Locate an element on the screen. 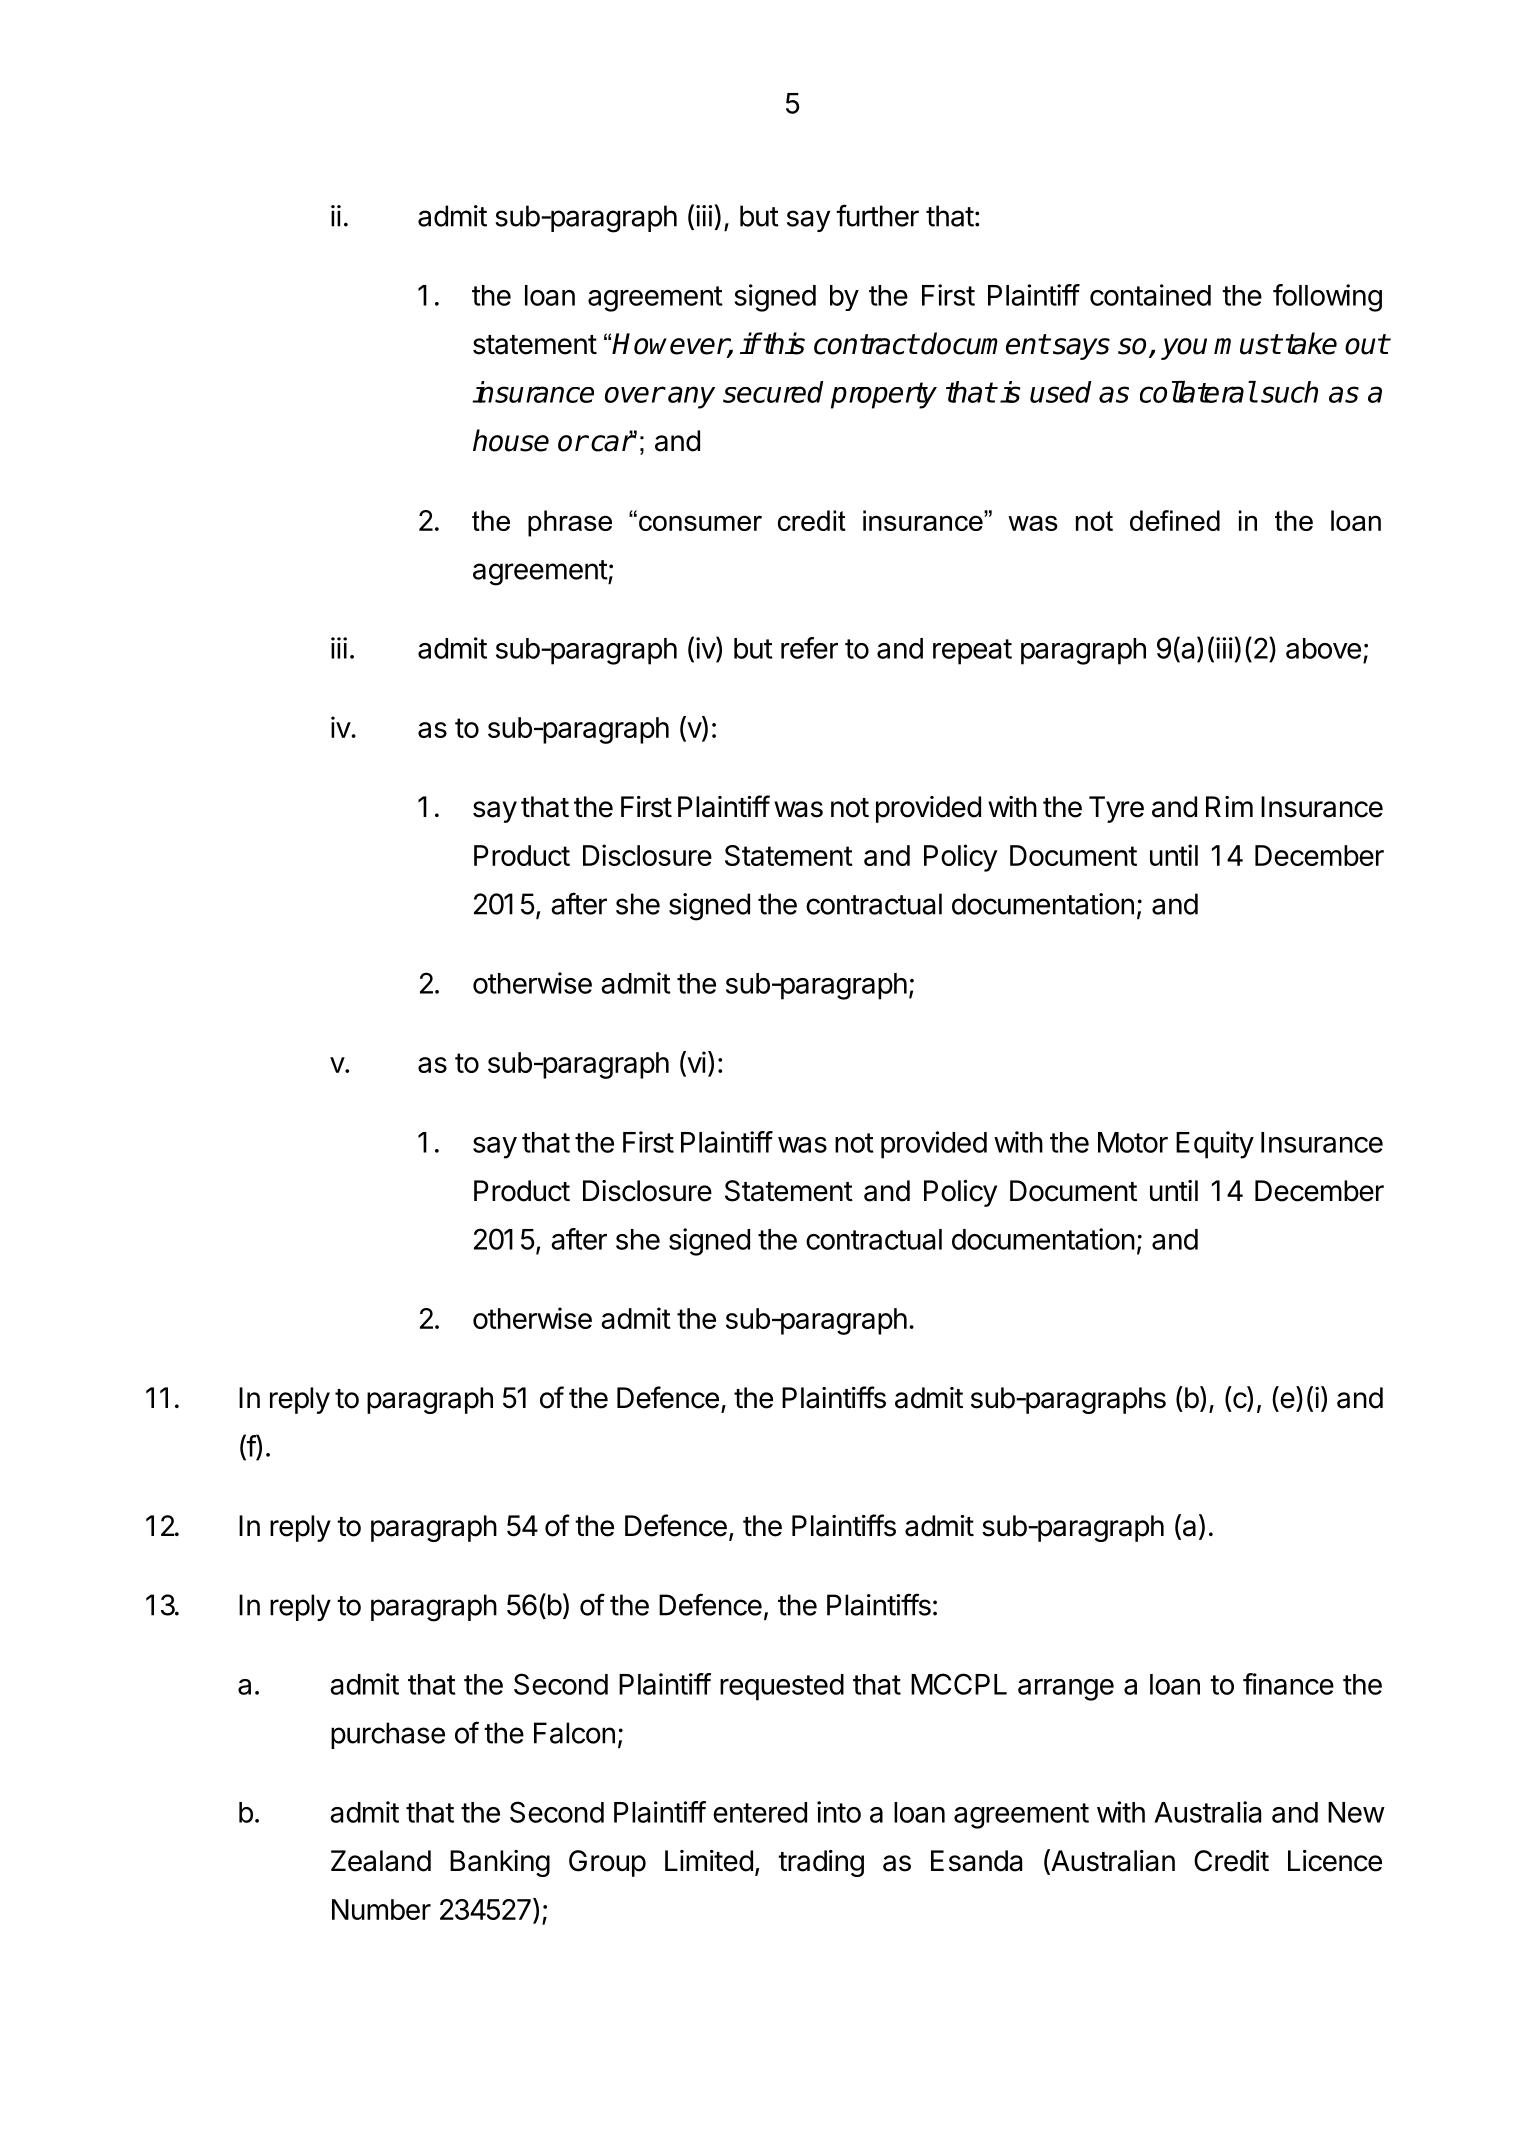  house is located at coordinates (511, 440).
